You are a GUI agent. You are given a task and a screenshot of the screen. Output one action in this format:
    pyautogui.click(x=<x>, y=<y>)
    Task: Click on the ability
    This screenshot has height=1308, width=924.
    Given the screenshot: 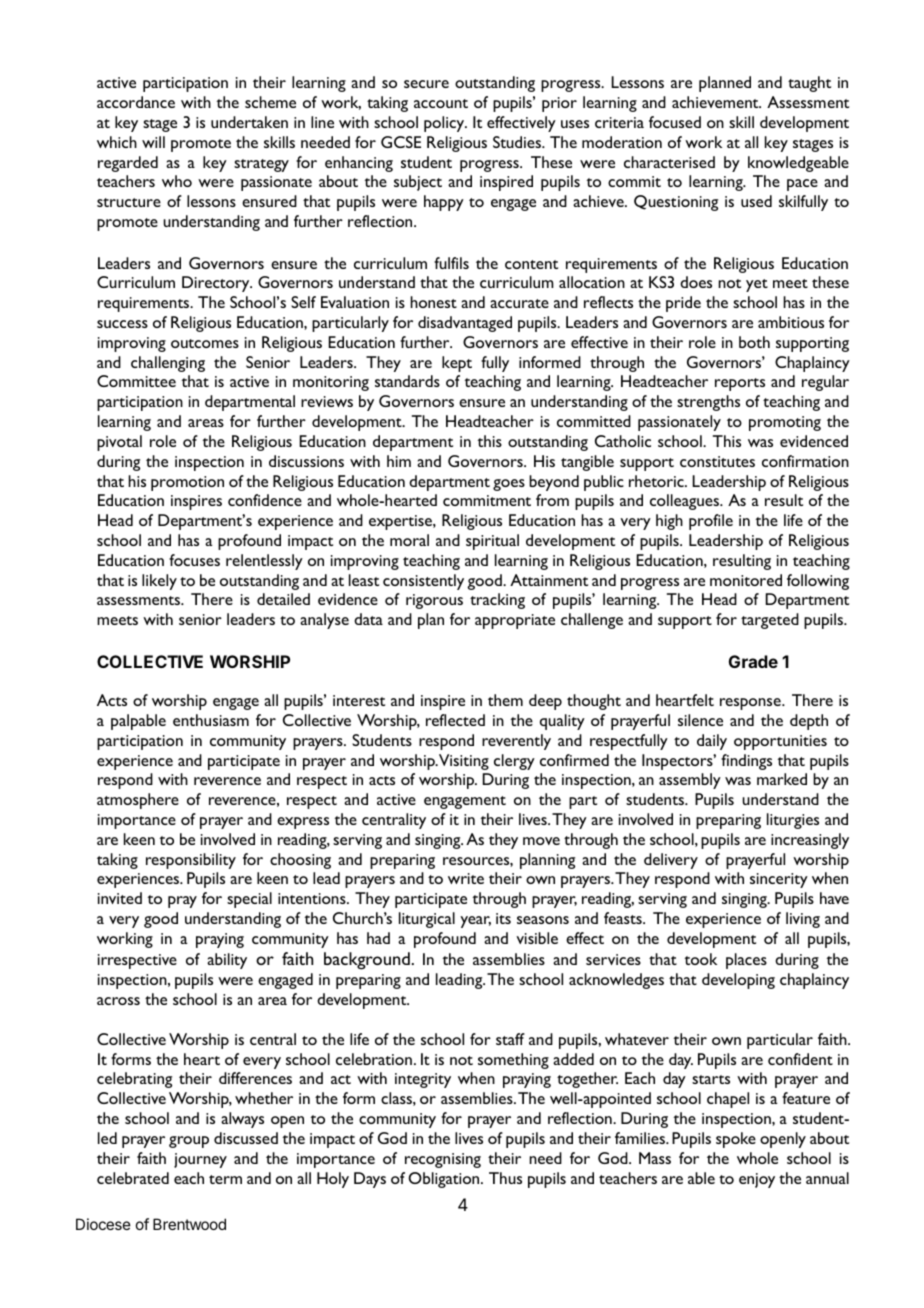 What is the action you would take?
    pyautogui.click(x=227, y=961)
